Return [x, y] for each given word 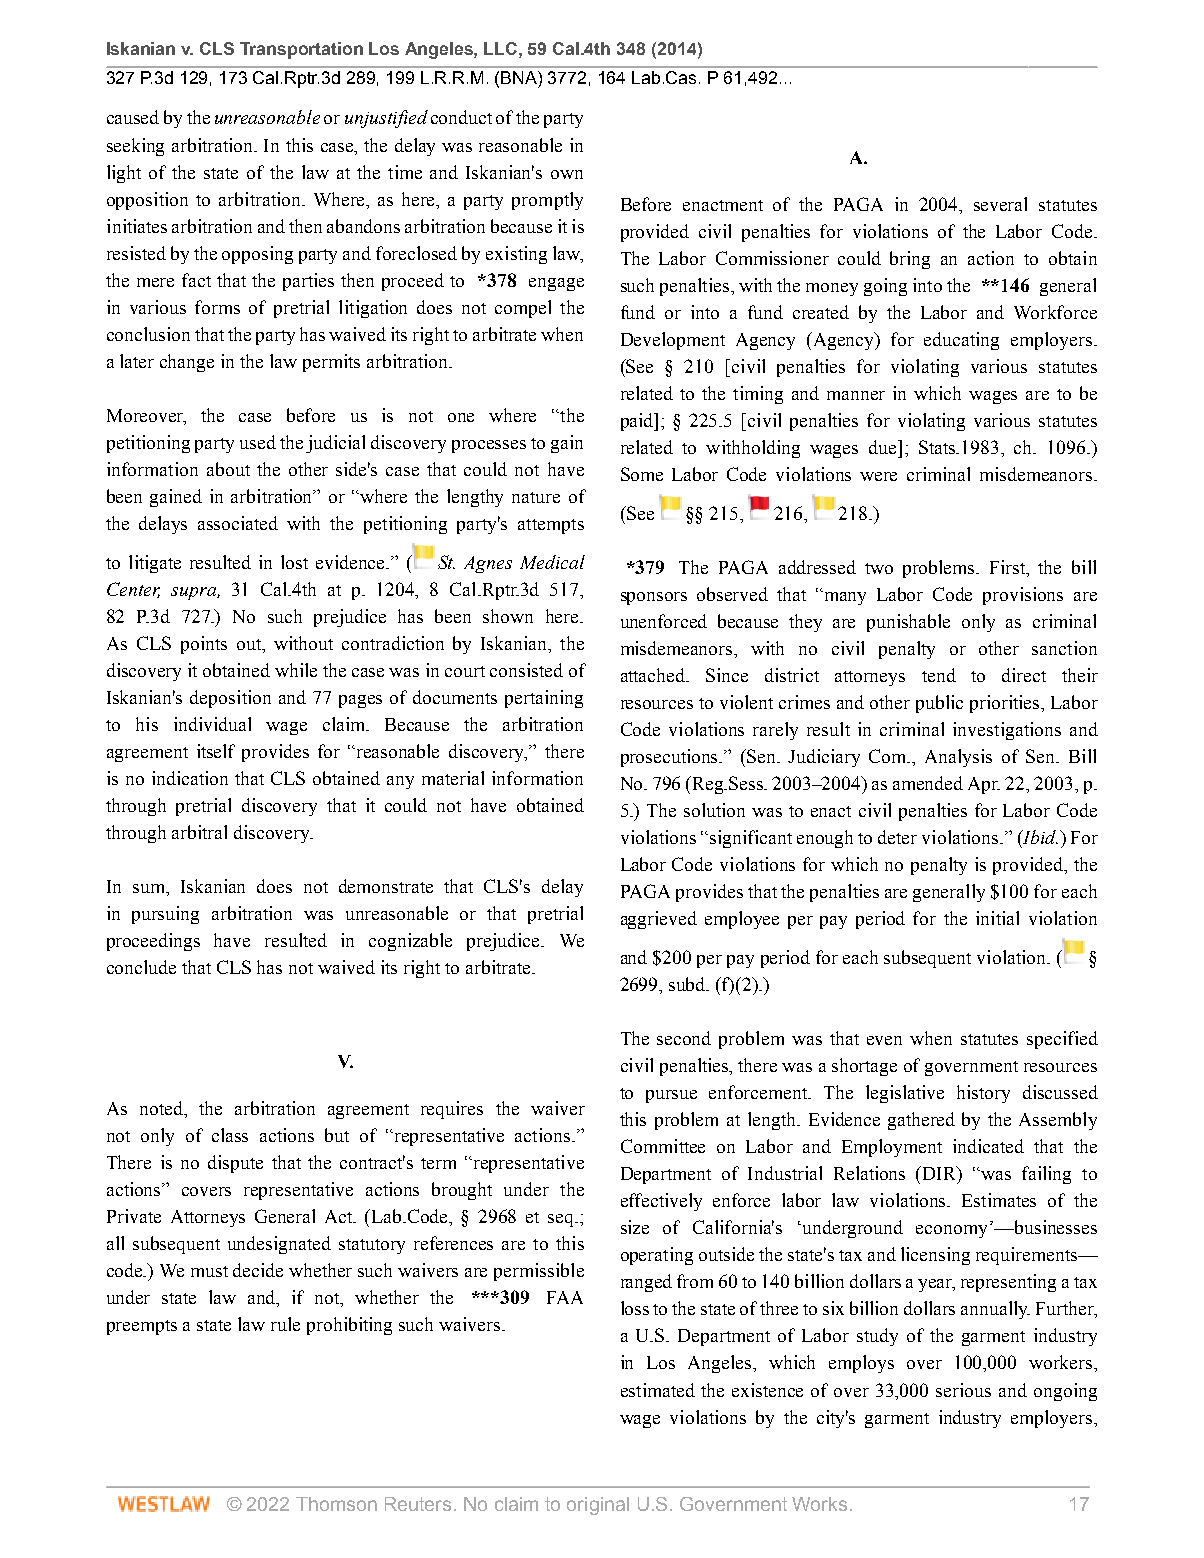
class [230, 1135]
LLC [502, 48]
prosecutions [671, 758]
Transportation [301, 50]
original [598, 1506]
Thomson [336, 1504]
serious [963, 1390]
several [1000, 204]
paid [638, 422]
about [228, 469]
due [884, 447]
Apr [984, 785]
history [983, 1094]
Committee [663, 1146]
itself [216, 751]
